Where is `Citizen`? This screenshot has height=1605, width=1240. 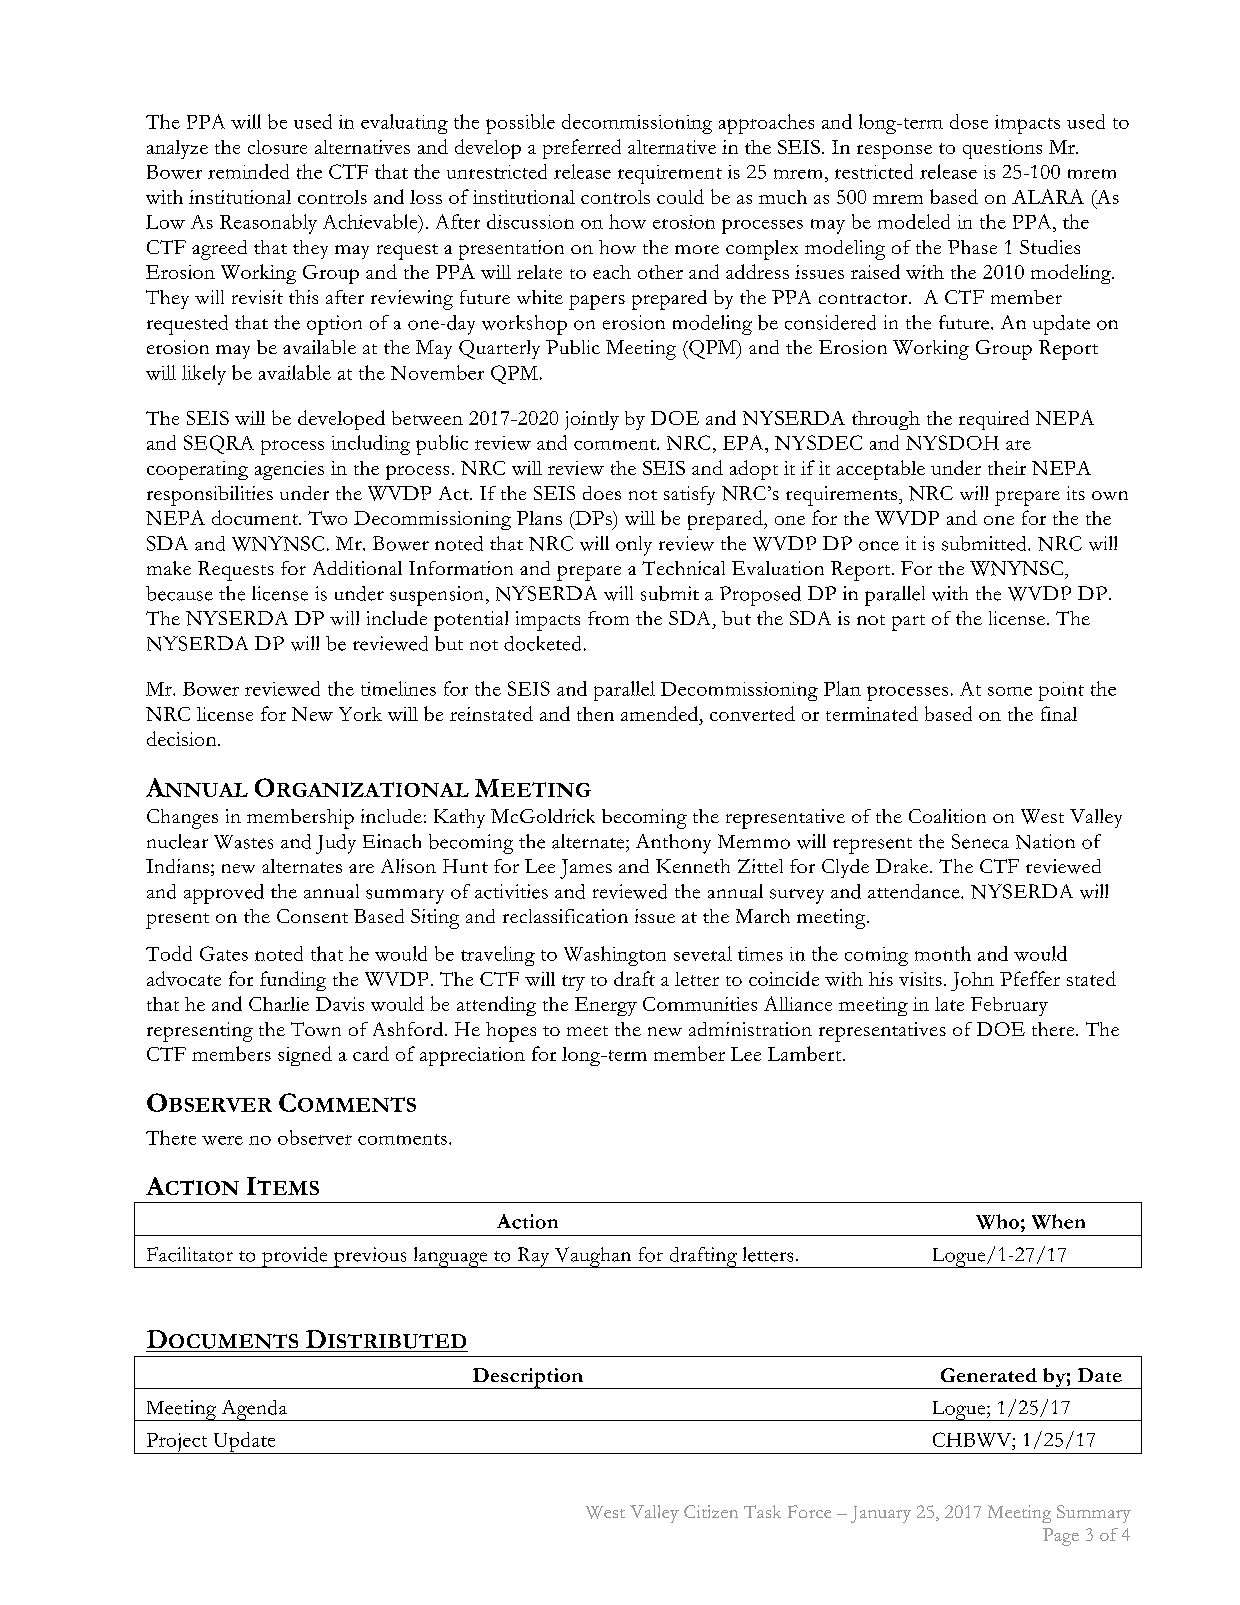
Citizen is located at coordinates (711, 1511).
